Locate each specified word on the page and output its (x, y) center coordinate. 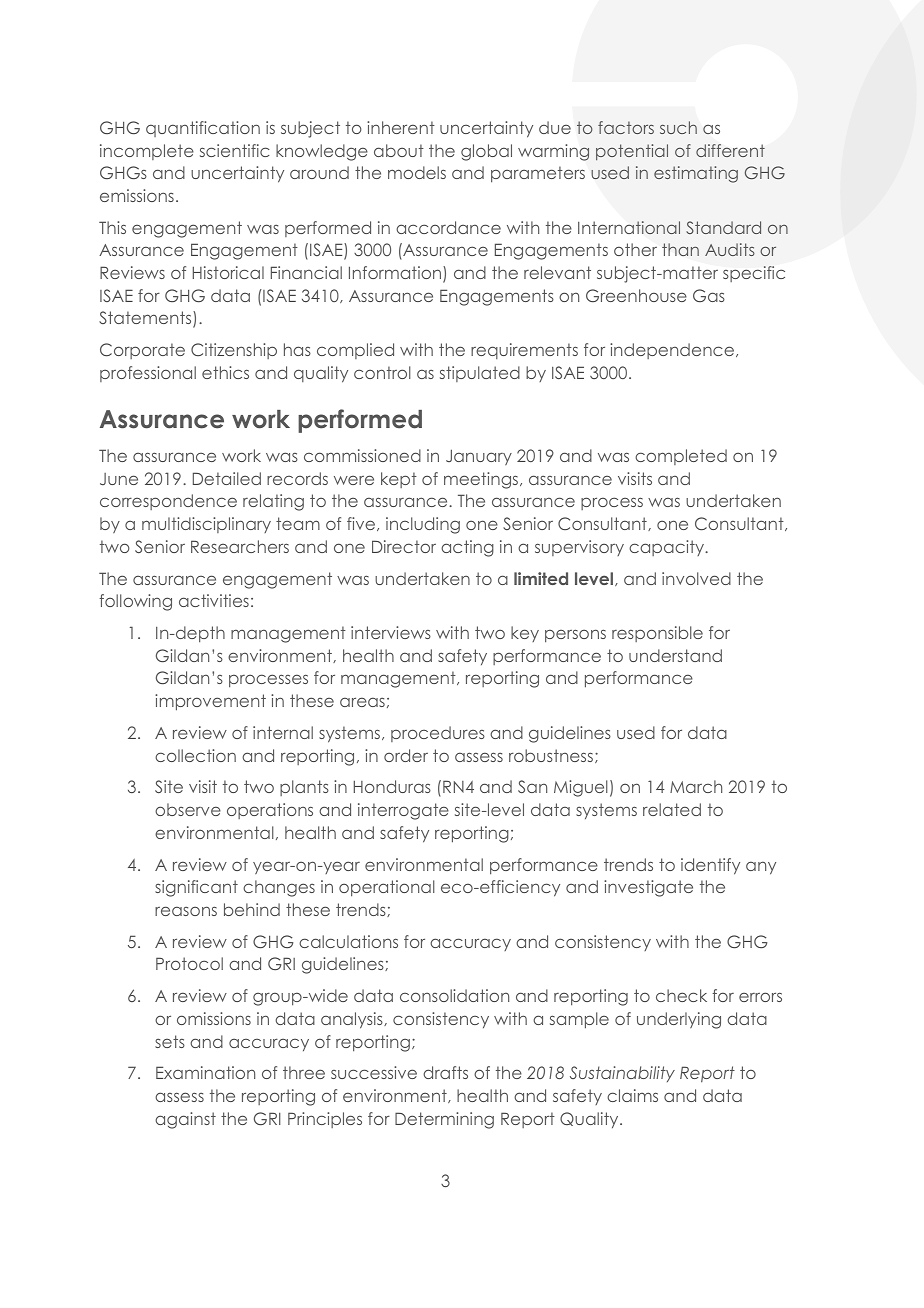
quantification (203, 129)
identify (710, 866)
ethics (225, 372)
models (417, 172)
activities (214, 600)
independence (673, 351)
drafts (445, 1072)
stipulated (480, 374)
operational (387, 888)
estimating (696, 174)
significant (196, 888)
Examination (205, 1072)
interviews (391, 632)
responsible (657, 634)
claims (632, 1095)
